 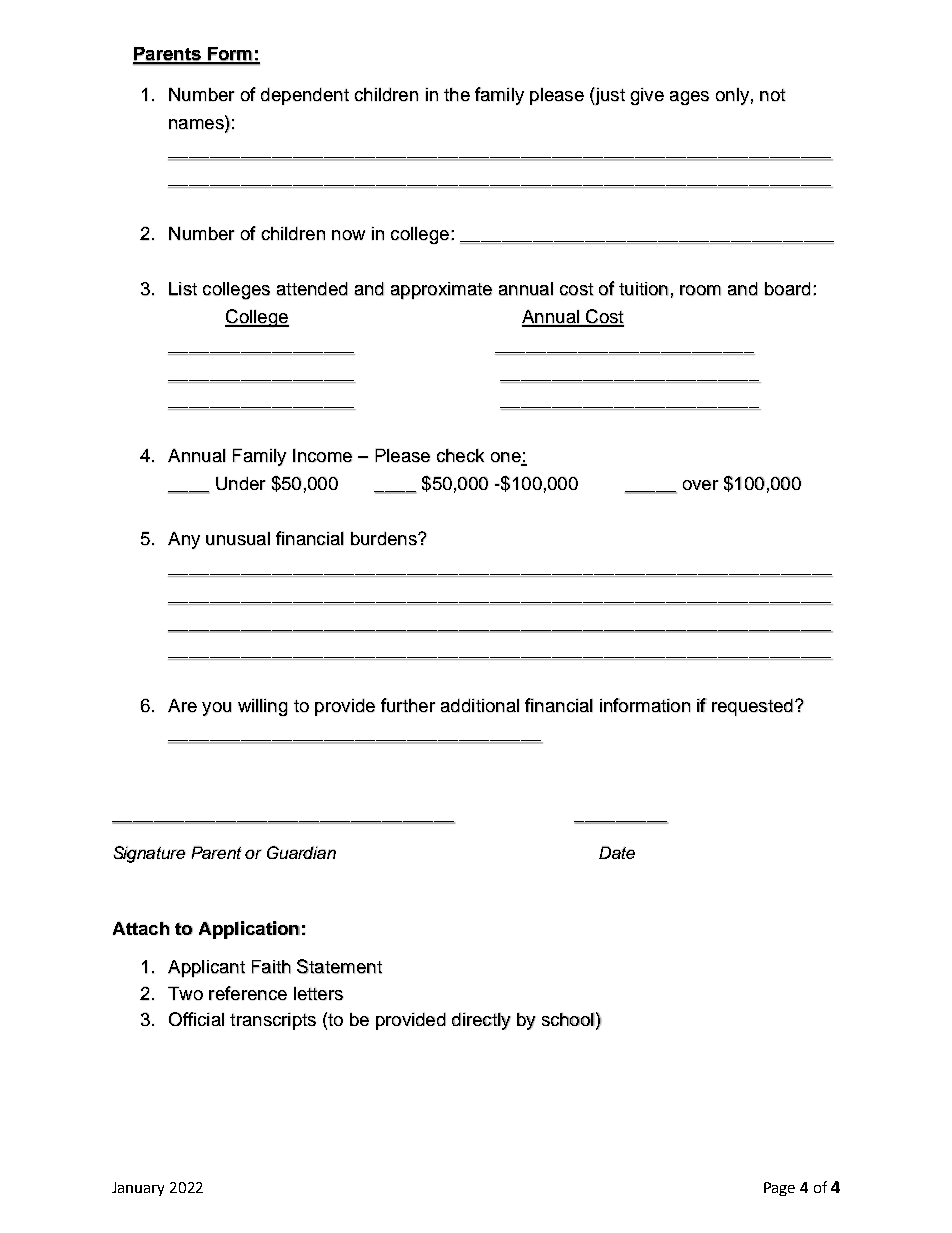 I want to click on ages, so click(x=689, y=98).
